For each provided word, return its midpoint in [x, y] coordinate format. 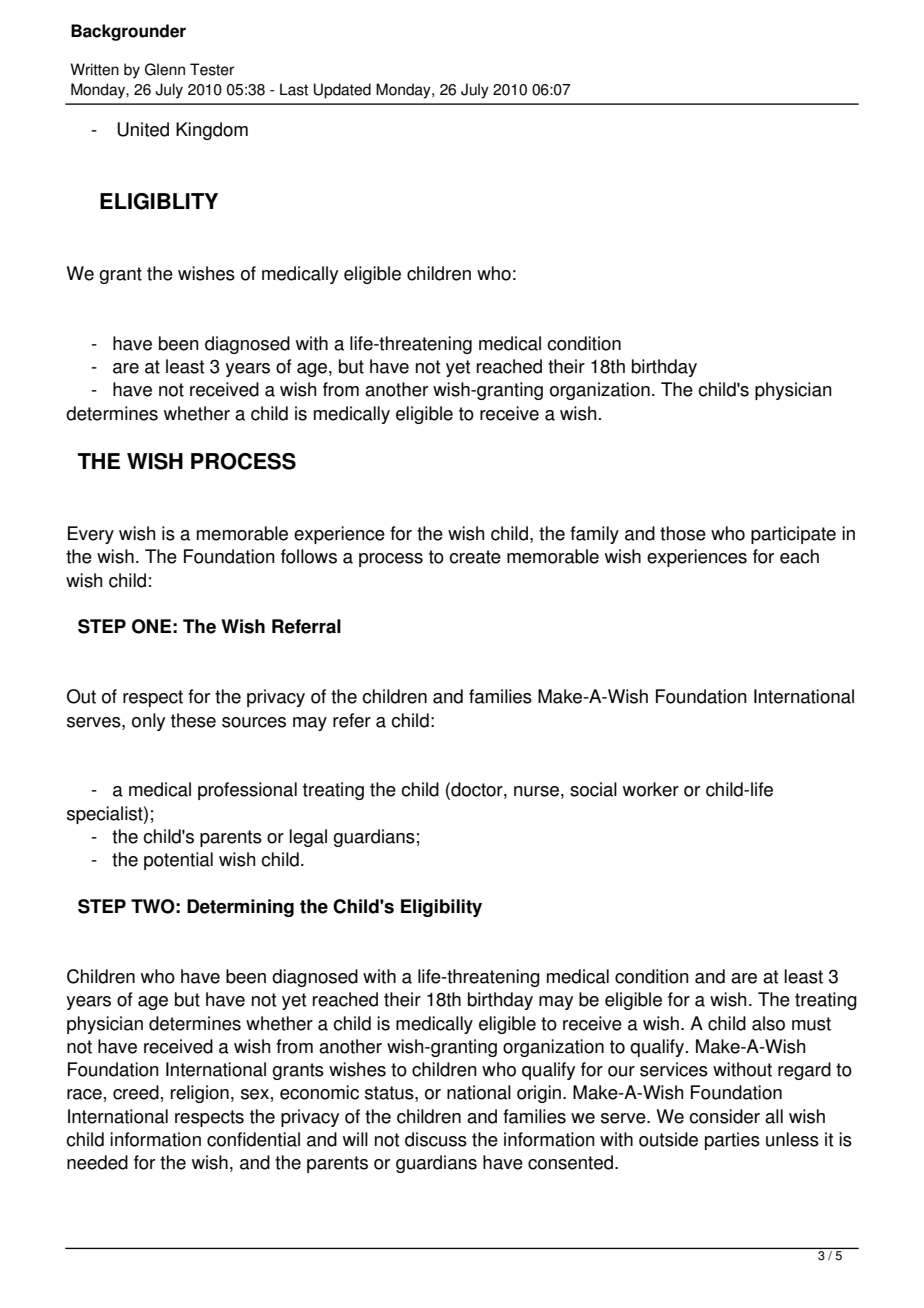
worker [651, 789]
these [193, 720]
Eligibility [441, 908]
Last [294, 89]
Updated [342, 91]
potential [178, 861]
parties [732, 1141]
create [475, 557]
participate [793, 535]
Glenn [165, 69]
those [683, 533]
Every [91, 535]
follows [309, 556]
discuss [436, 1139]
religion [200, 1094]
